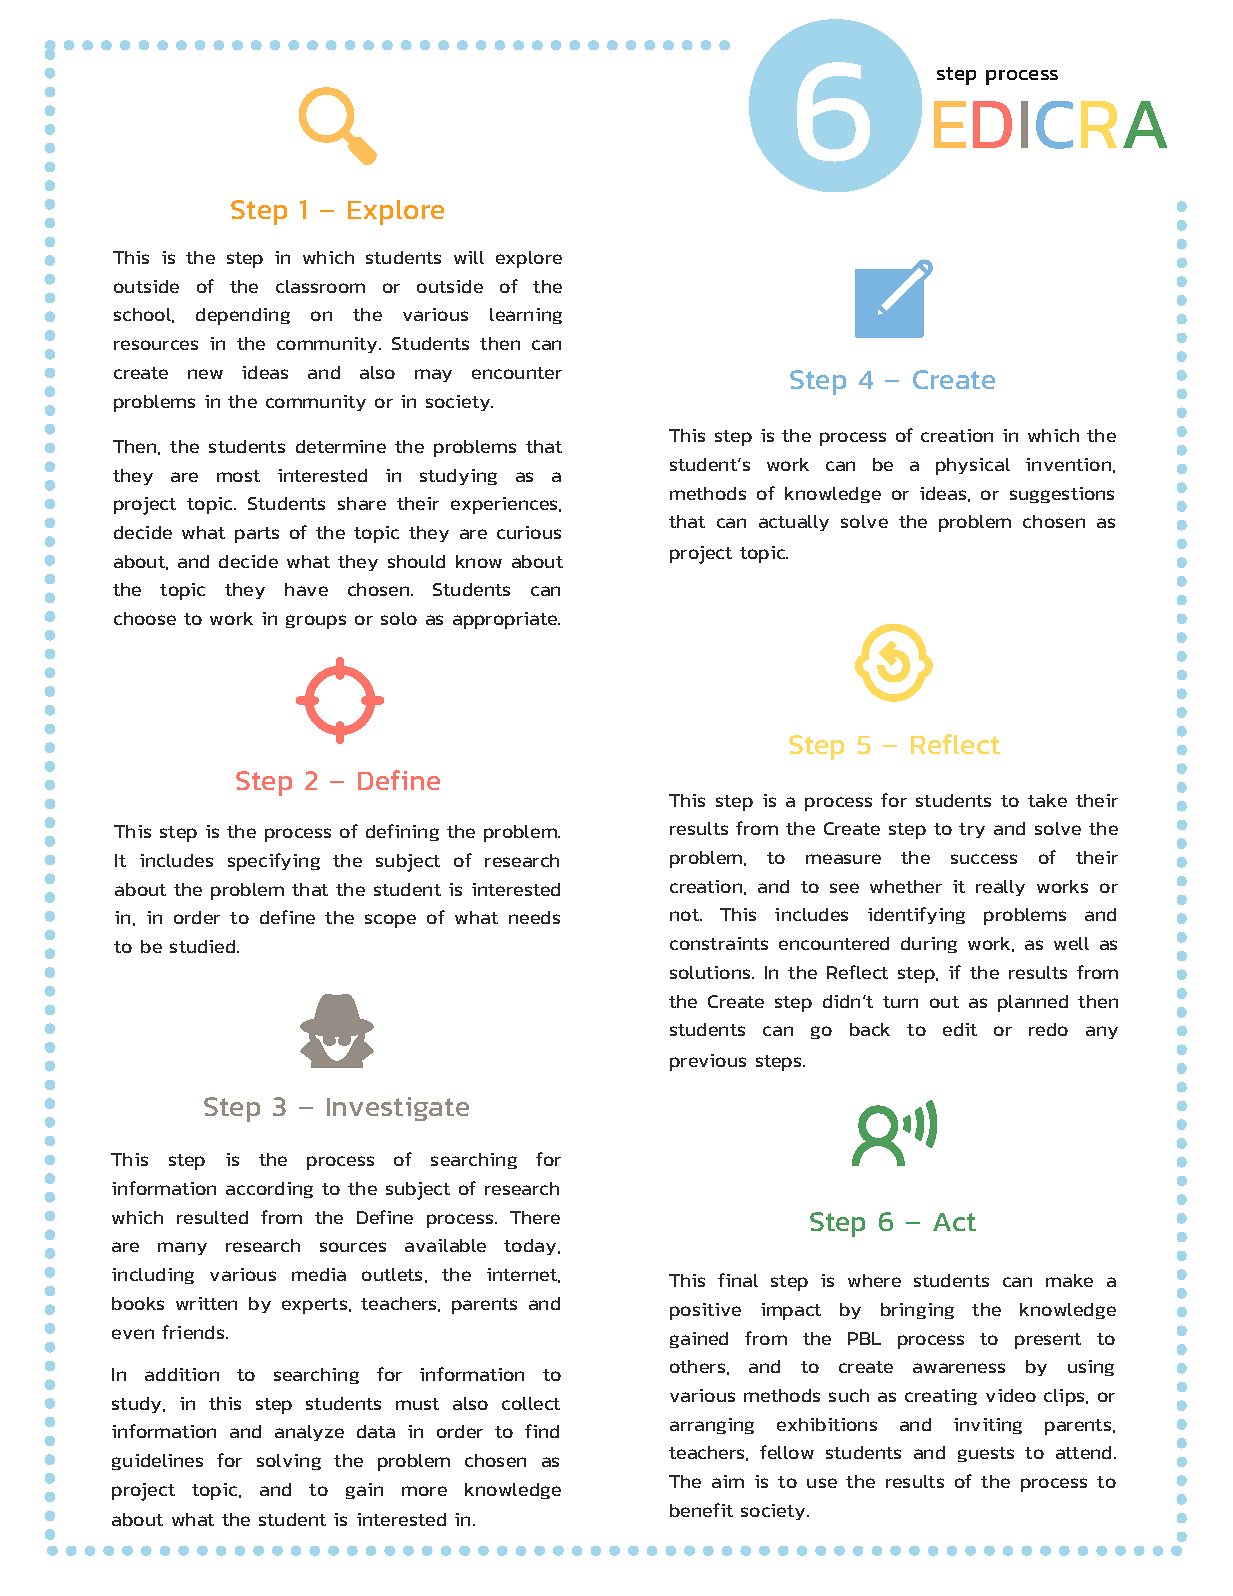  Describe the element at coordinates (535, 1217) in the screenshot. I see `There` at that location.
